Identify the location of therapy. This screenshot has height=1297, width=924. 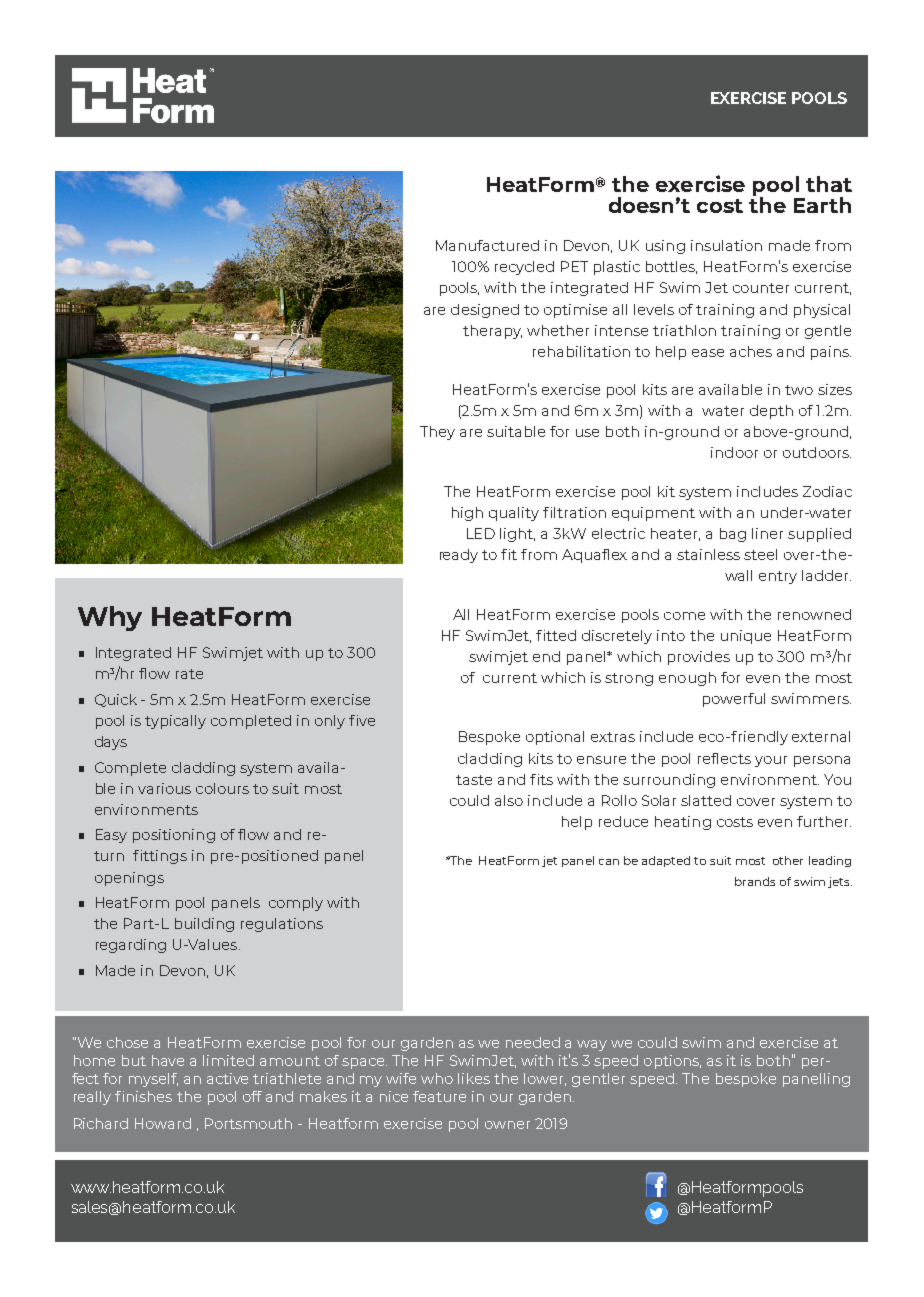
(492, 332).
